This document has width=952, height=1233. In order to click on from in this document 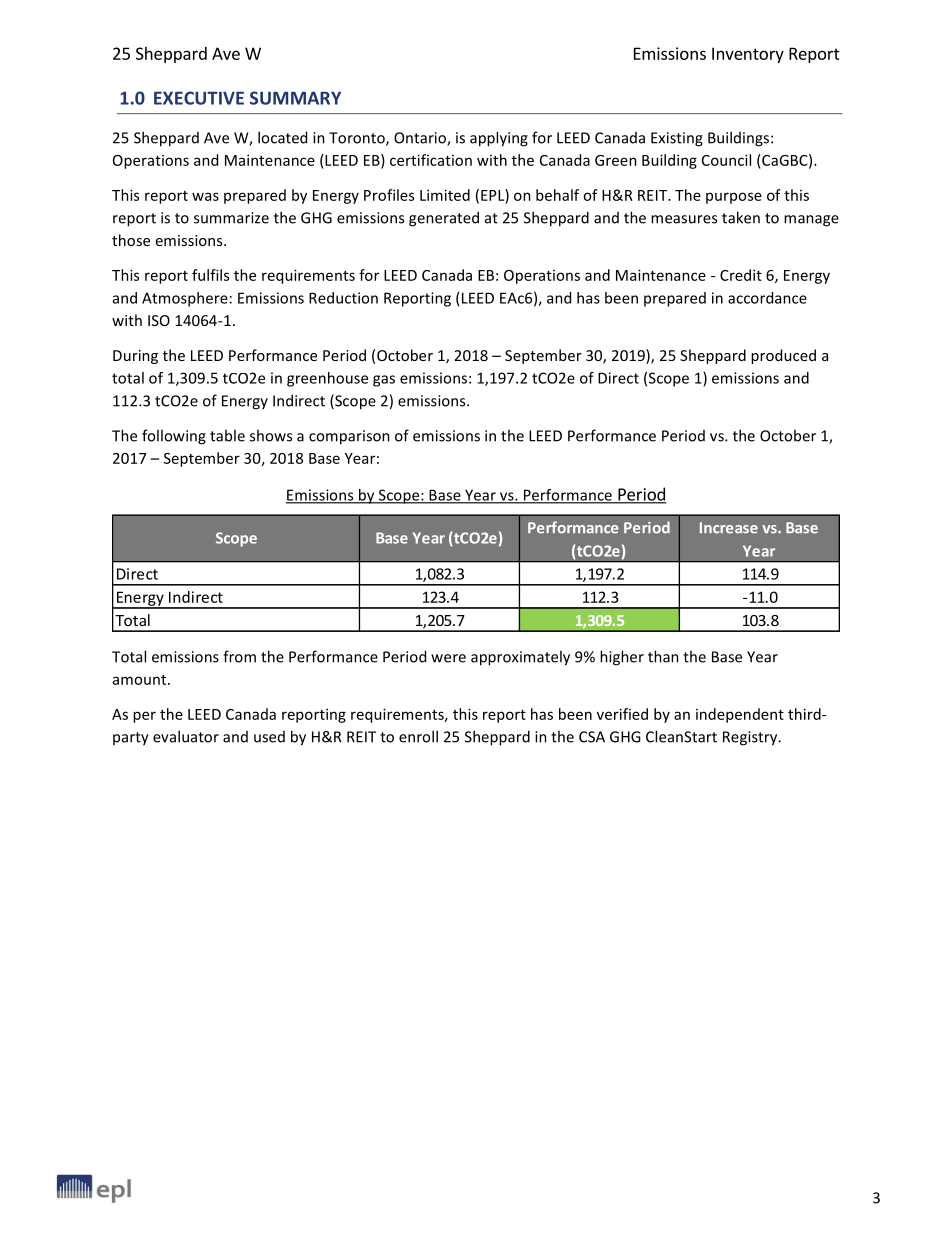, I will do `click(239, 656)`.
